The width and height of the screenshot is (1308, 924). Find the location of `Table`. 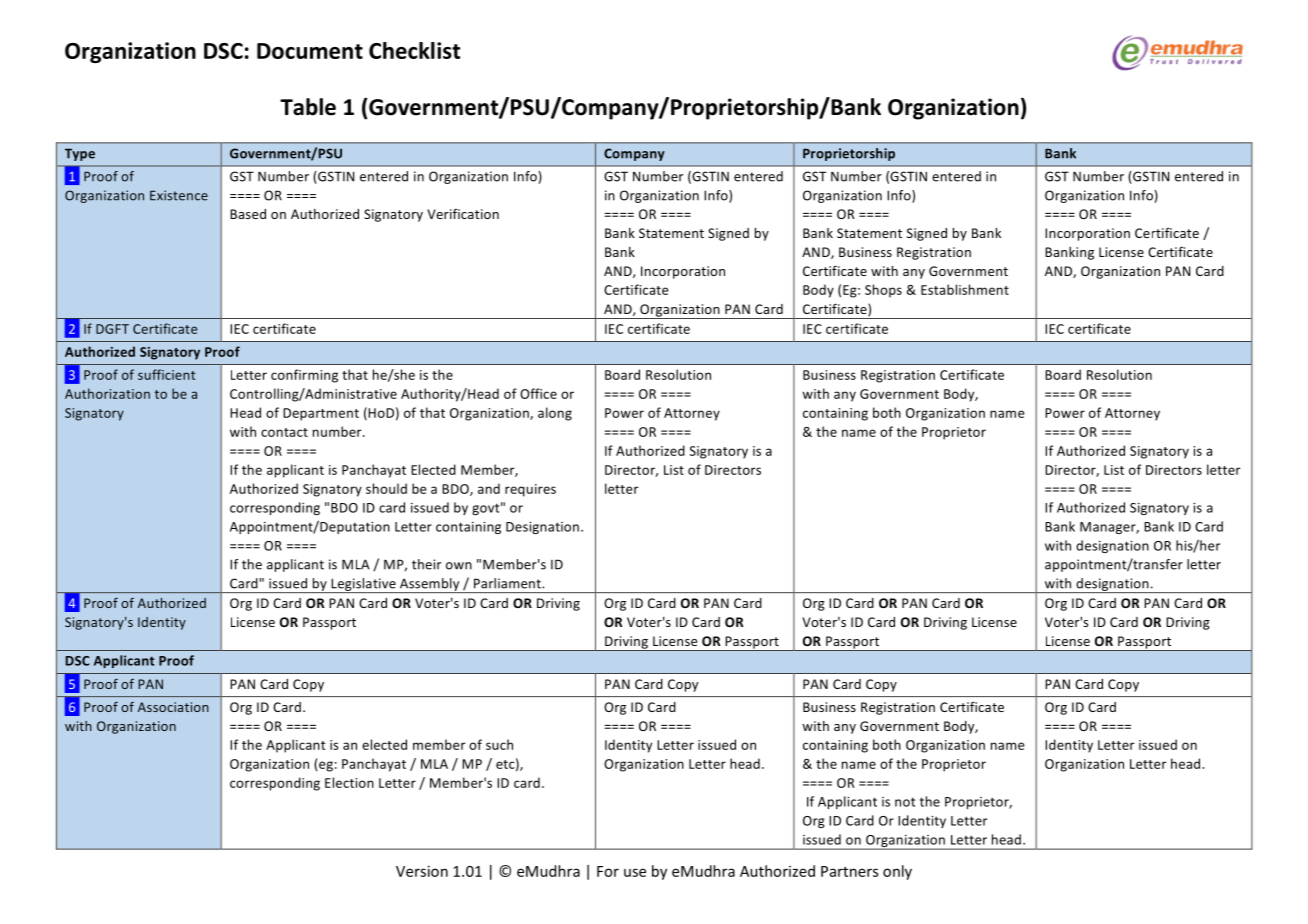

Table is located at coordinates (308, 107).
